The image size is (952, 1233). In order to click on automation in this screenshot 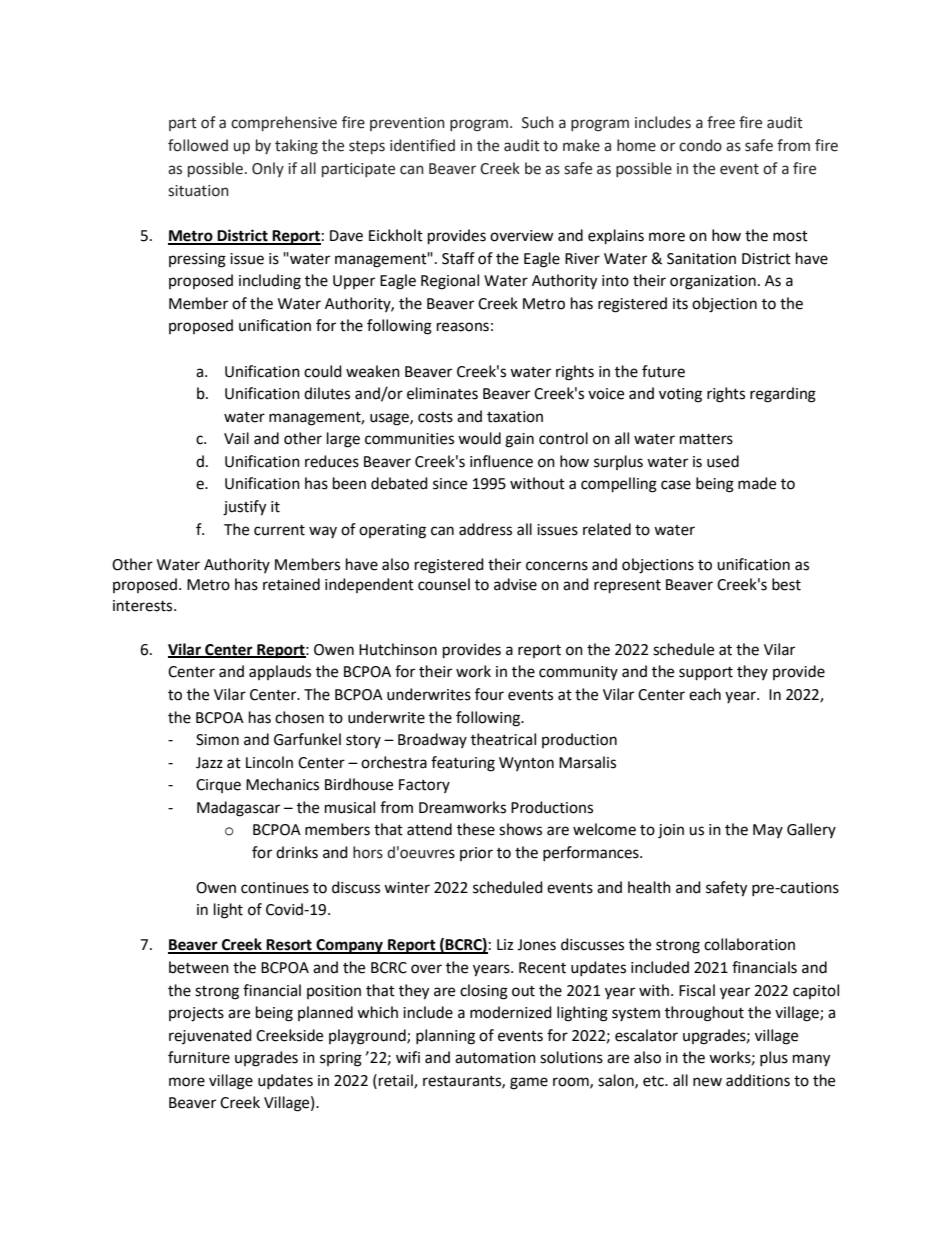, I will do `click(495, 1058)`.
